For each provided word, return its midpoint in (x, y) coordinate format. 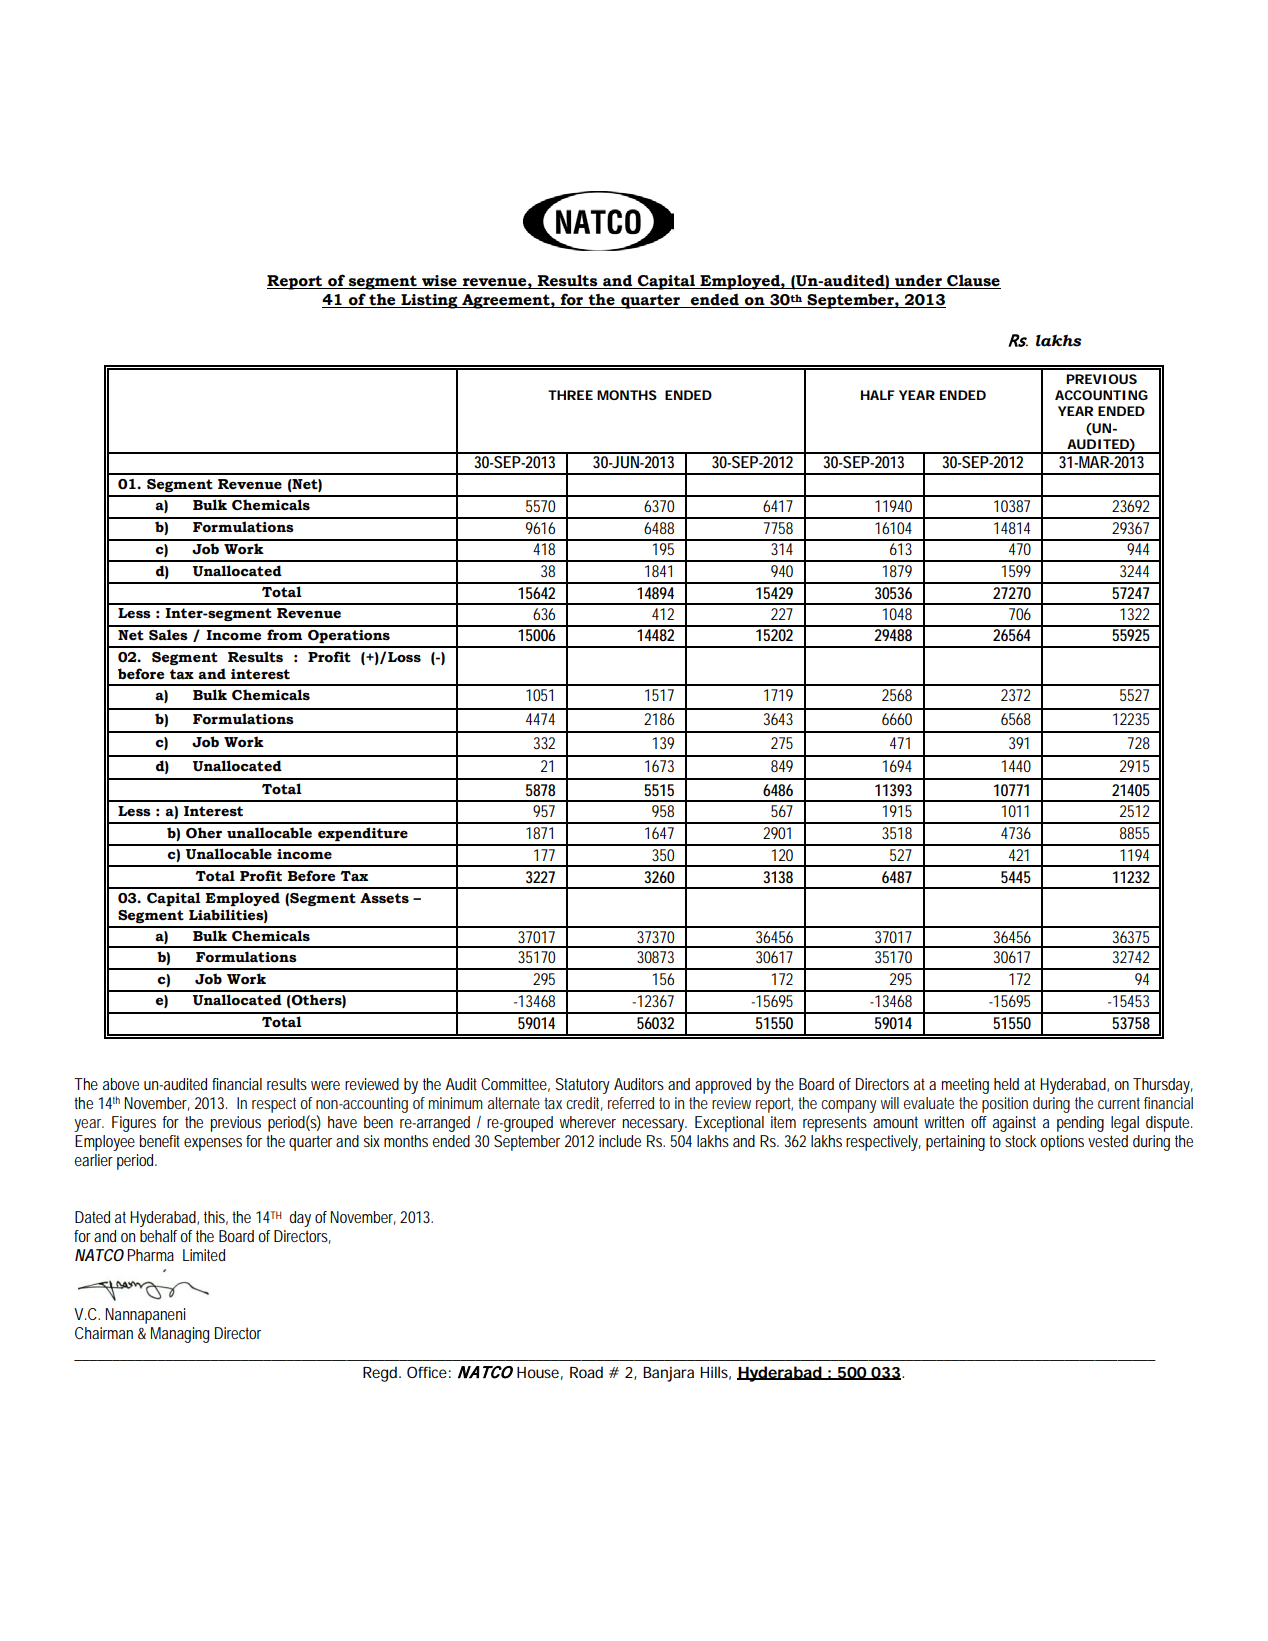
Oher (204, 833)
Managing (180, 1335)
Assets (384, 898)
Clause (973, 281)
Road (586, 1372)
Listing (429, 301)
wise (439, 282)
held (1006, 1084)
